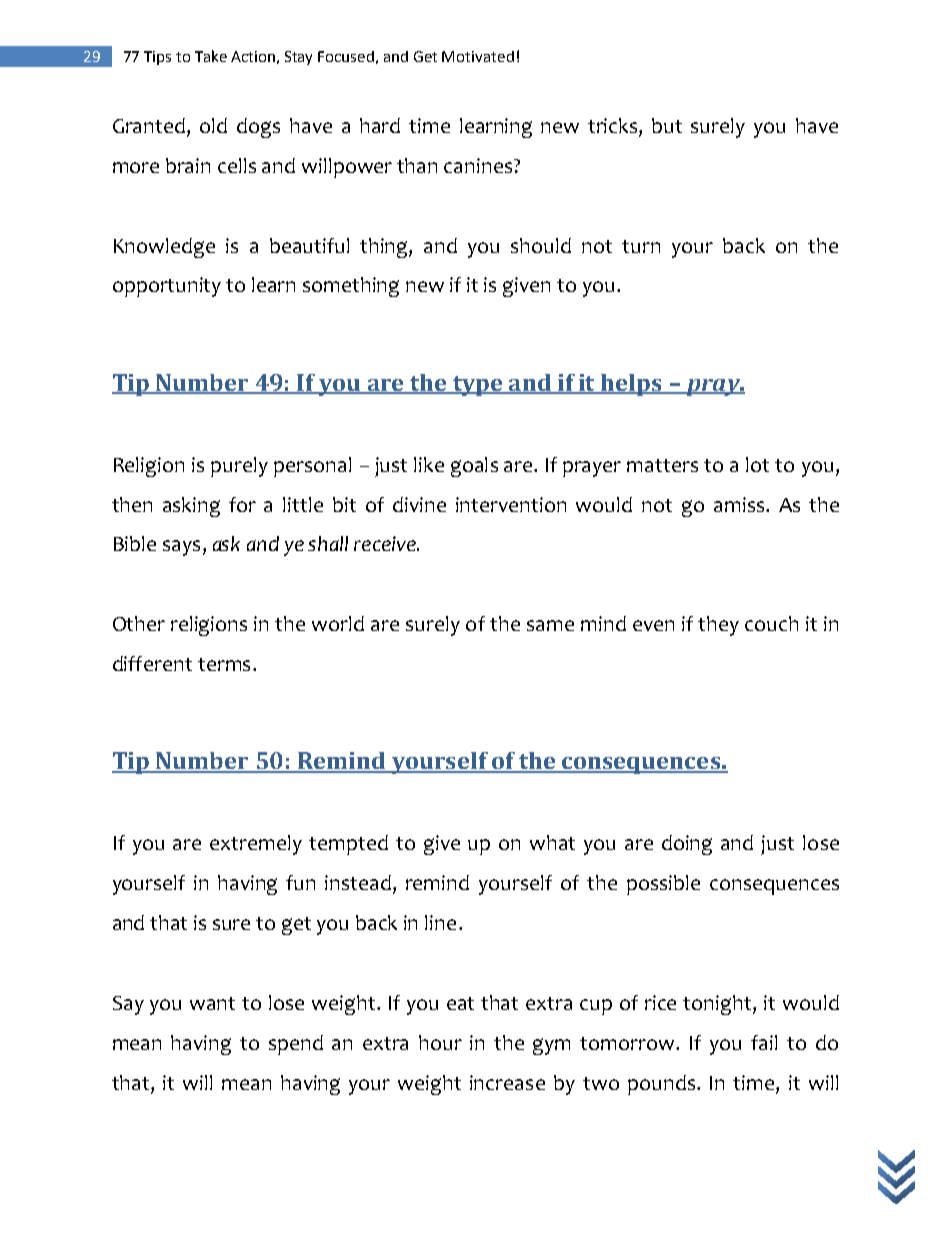 The height and width of the document is (1233, 952). What do you see at coordinates (478, 56) in the document?
I see `Motivated` at bounding box center [478, 56].
